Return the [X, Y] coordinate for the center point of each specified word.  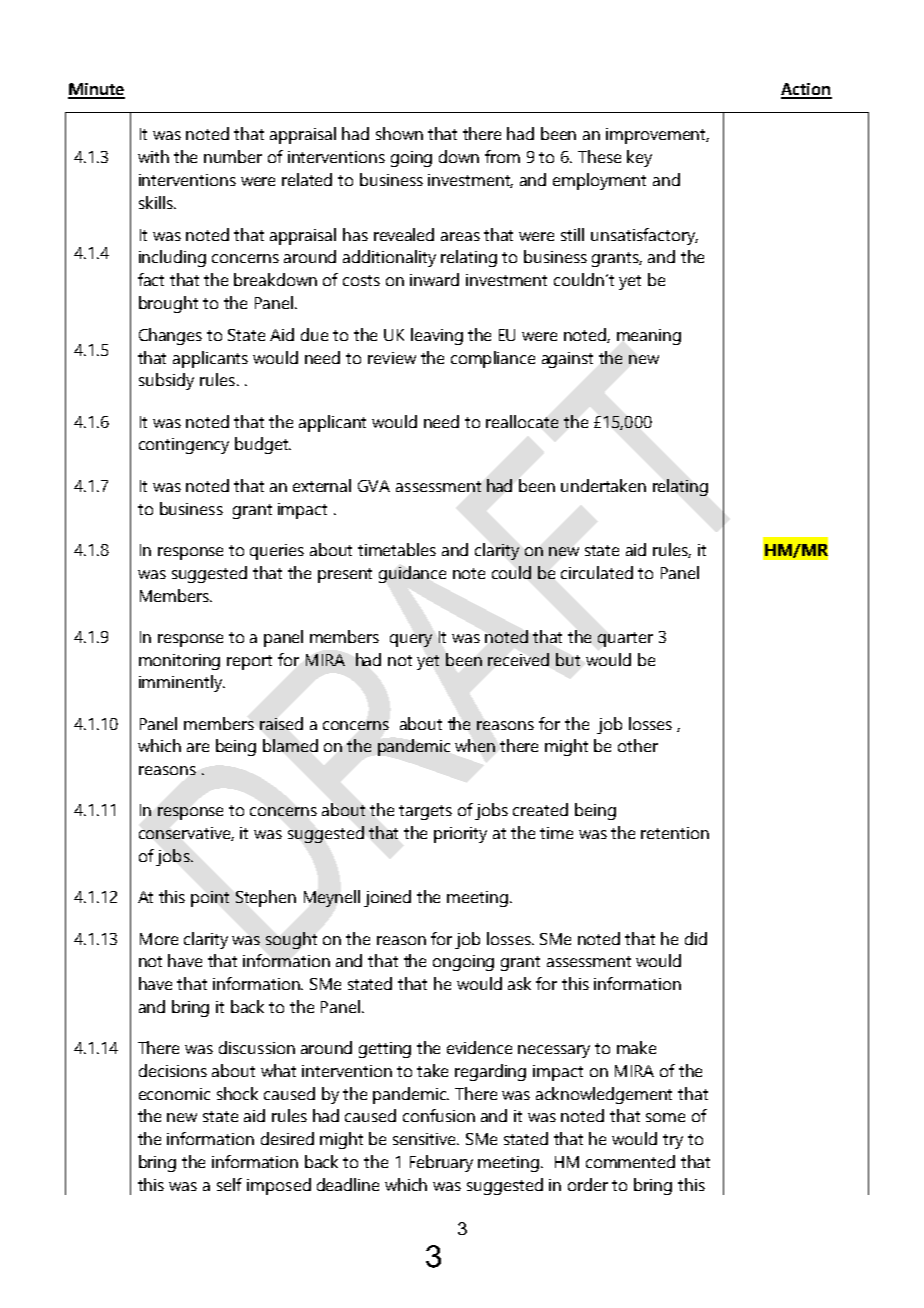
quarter [625, 639]
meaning [649, 337]
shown [399, 133]
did [696, 938]
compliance [493, 359]
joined [387, 898]
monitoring [179, 662]
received [518, 659]
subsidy [166, 381]
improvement [657, 136]
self [229, 1184]
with [153, 156]
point [210, 899]
